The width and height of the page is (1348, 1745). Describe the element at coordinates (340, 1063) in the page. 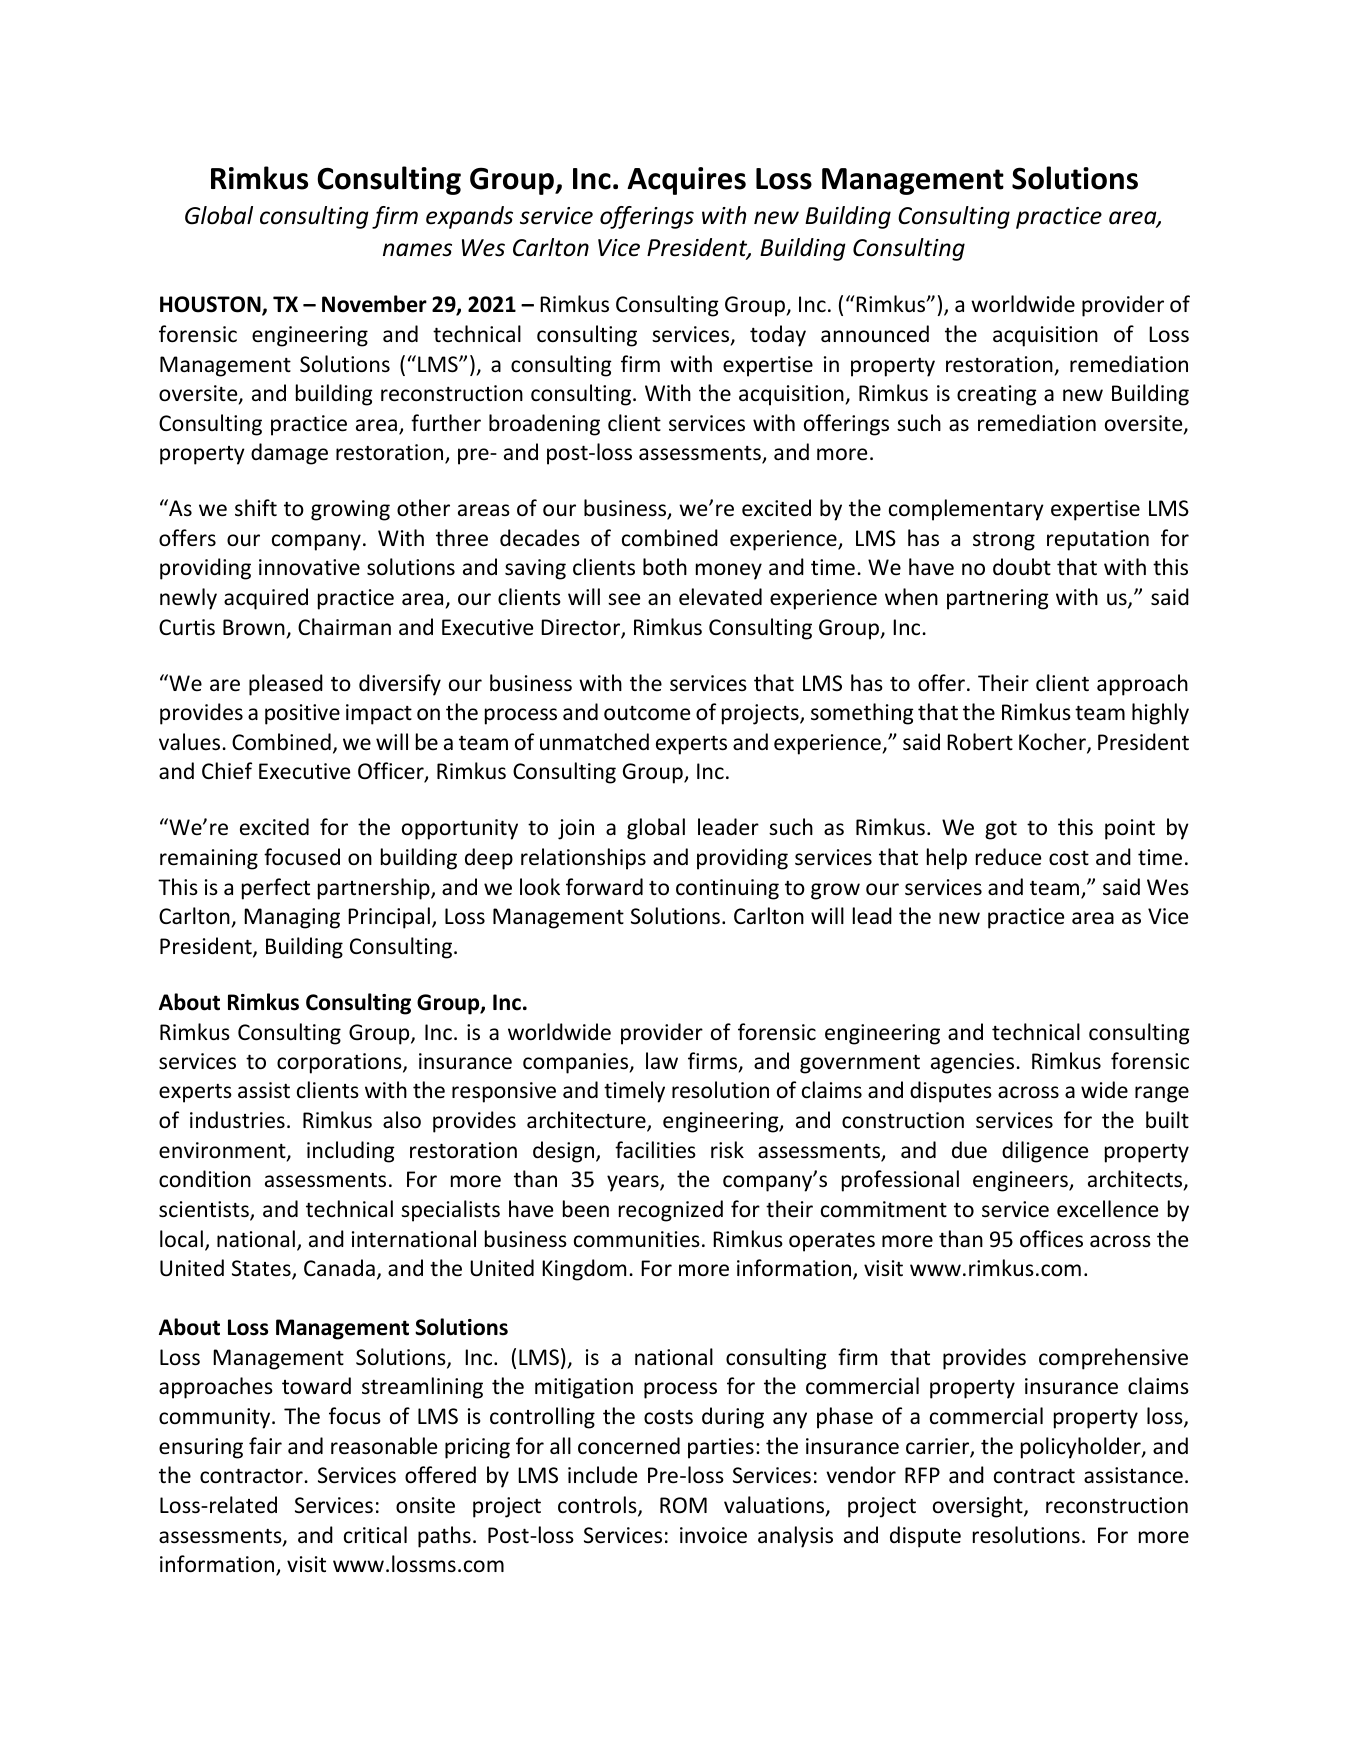

I see `corporations` at that location.
